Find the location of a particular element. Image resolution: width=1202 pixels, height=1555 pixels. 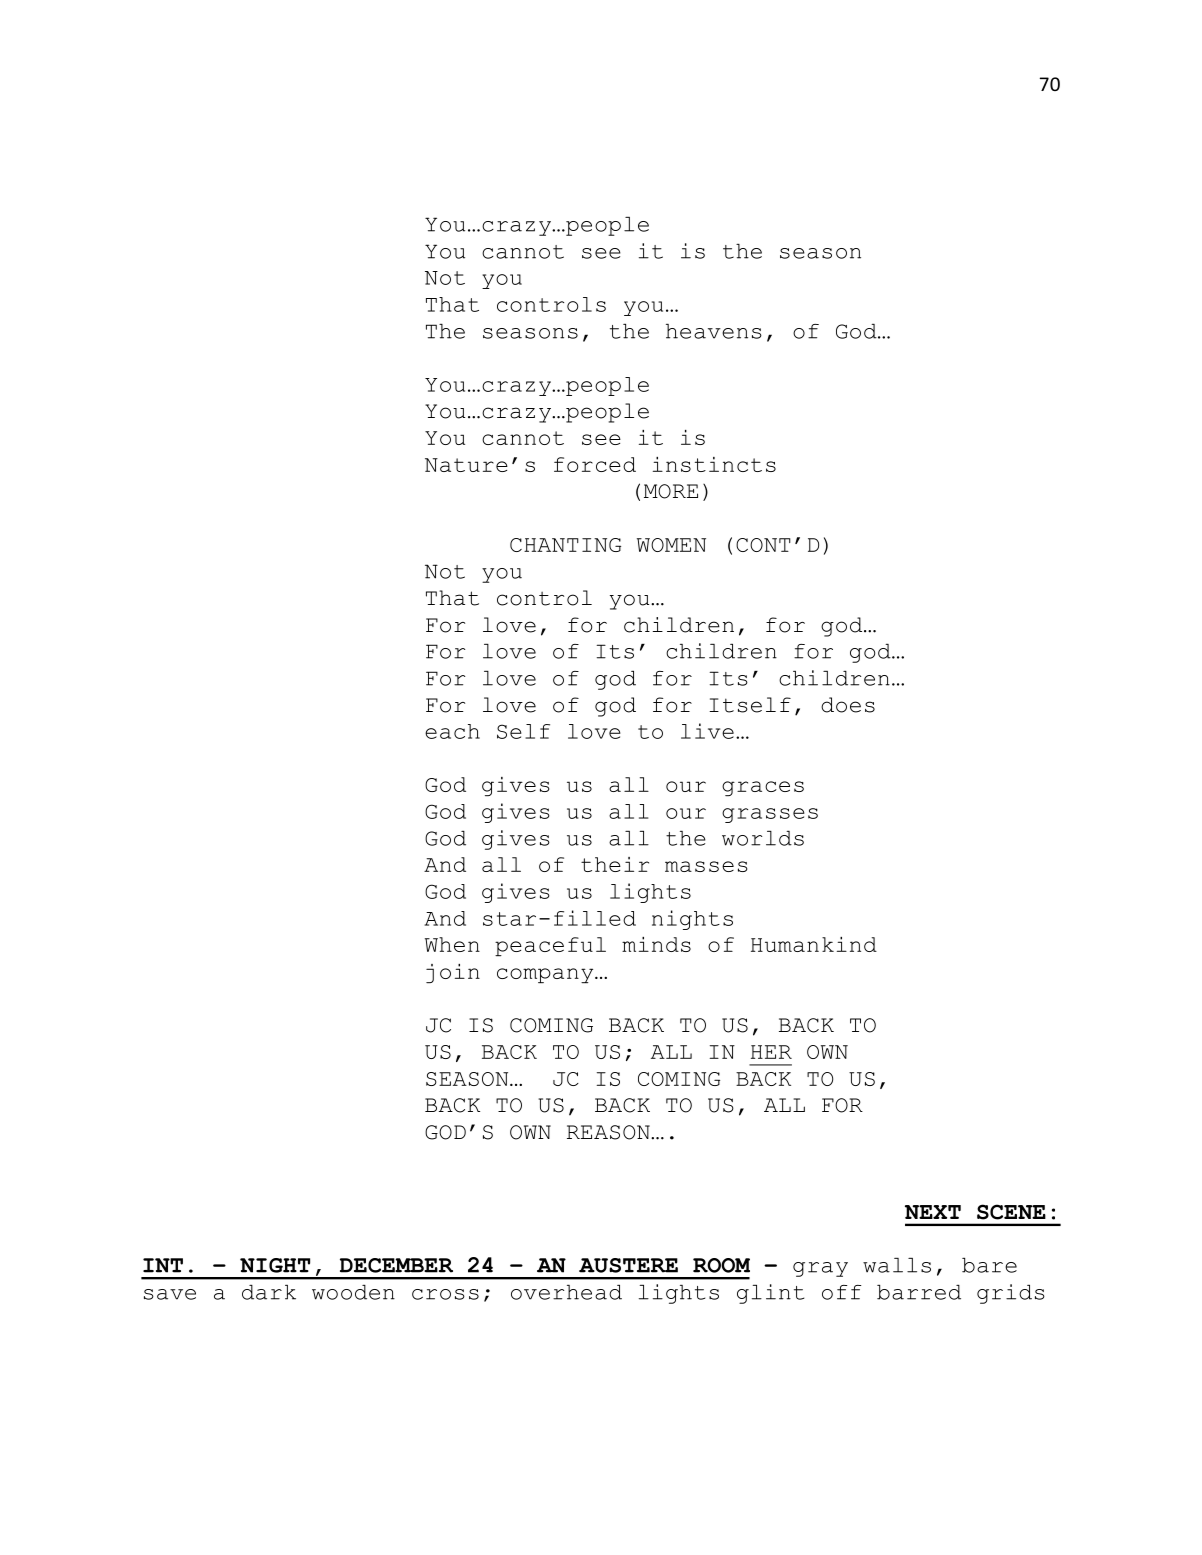

does is located at coordinates (848, 705).
